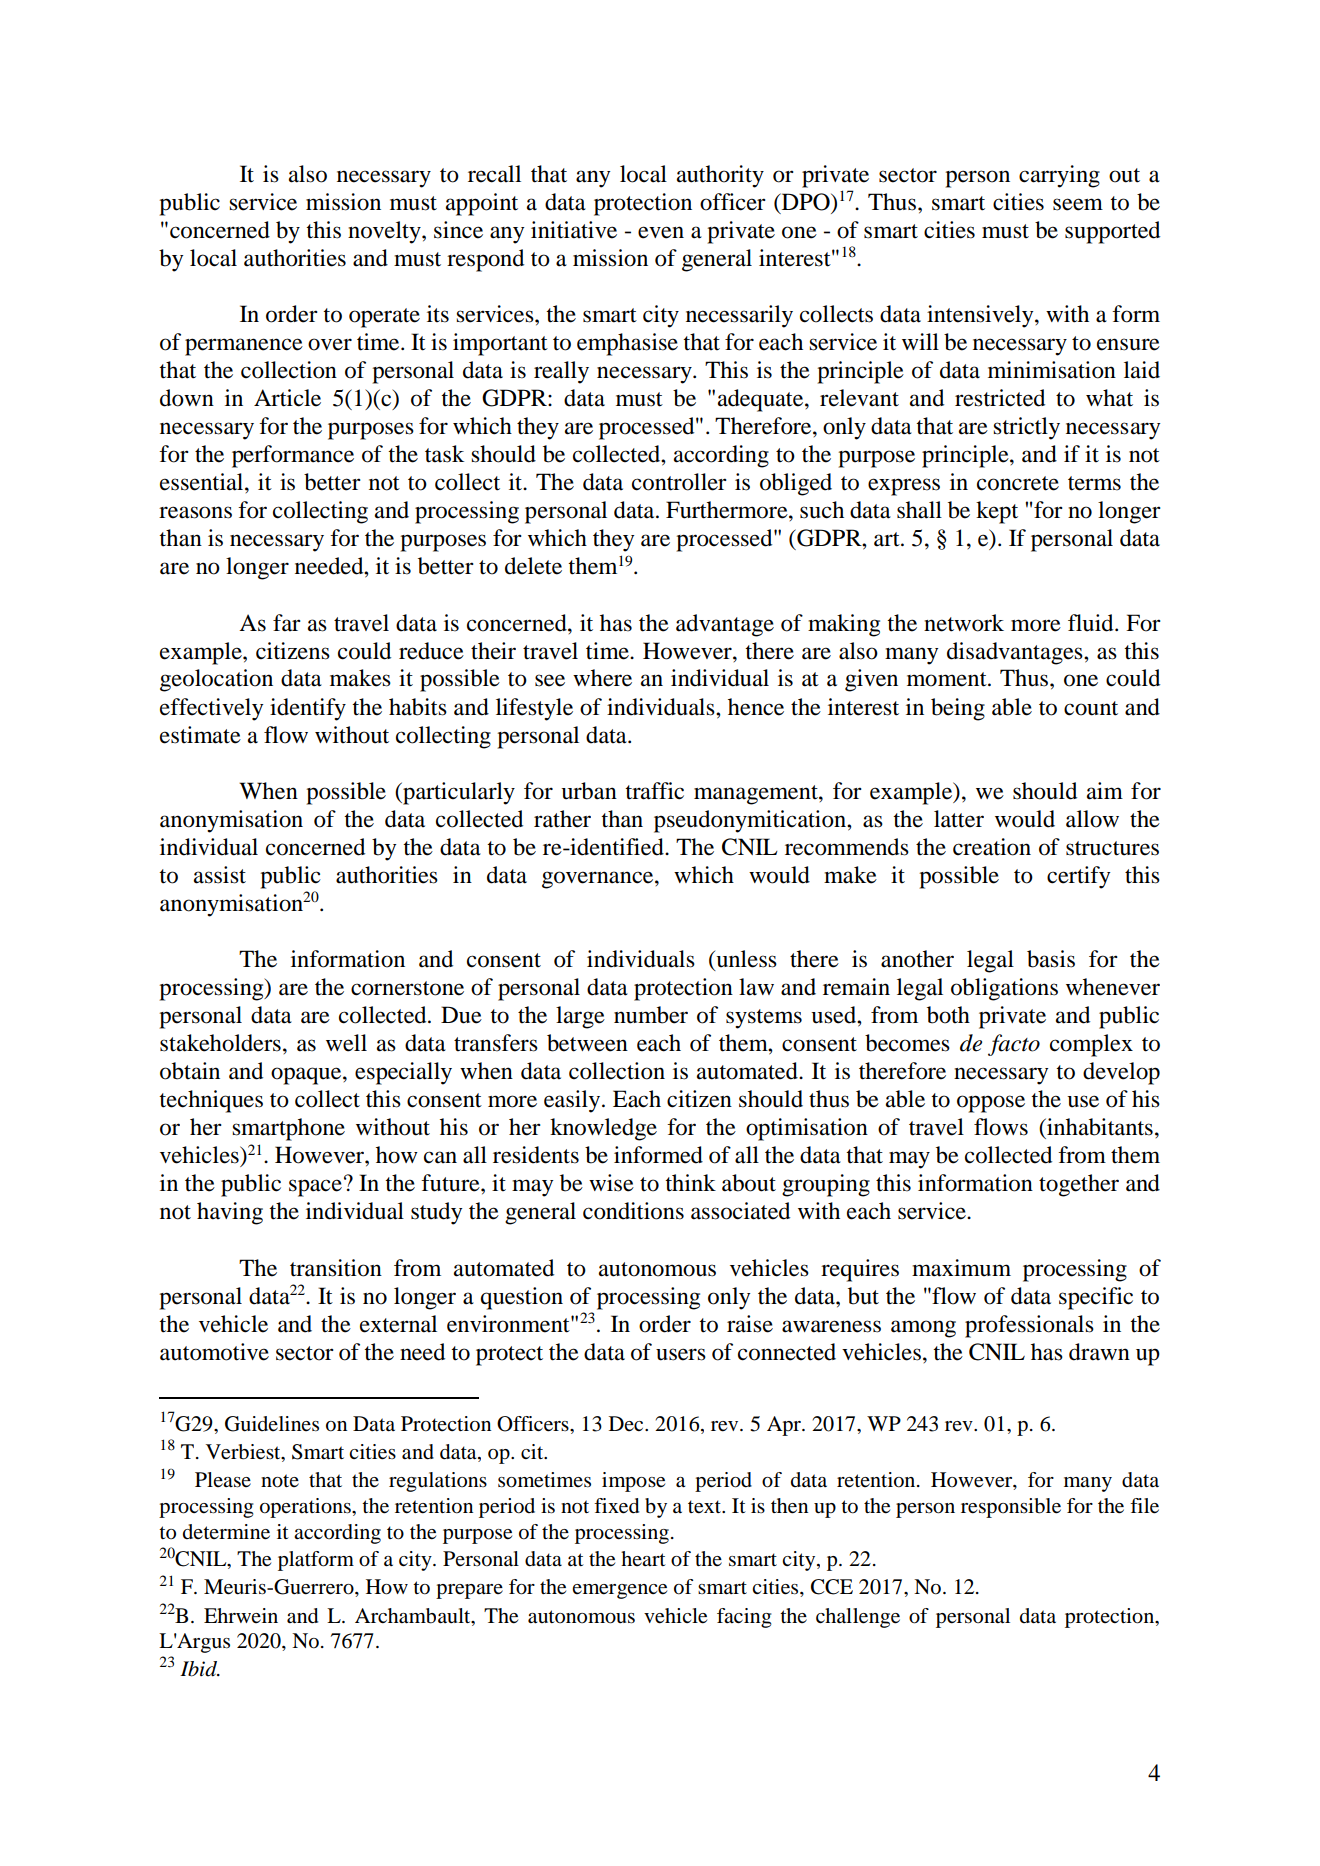 This page has height=1866, width=1320. Describe the element at coordinates (1078, 204) in the page. I see `seem` at that location.
